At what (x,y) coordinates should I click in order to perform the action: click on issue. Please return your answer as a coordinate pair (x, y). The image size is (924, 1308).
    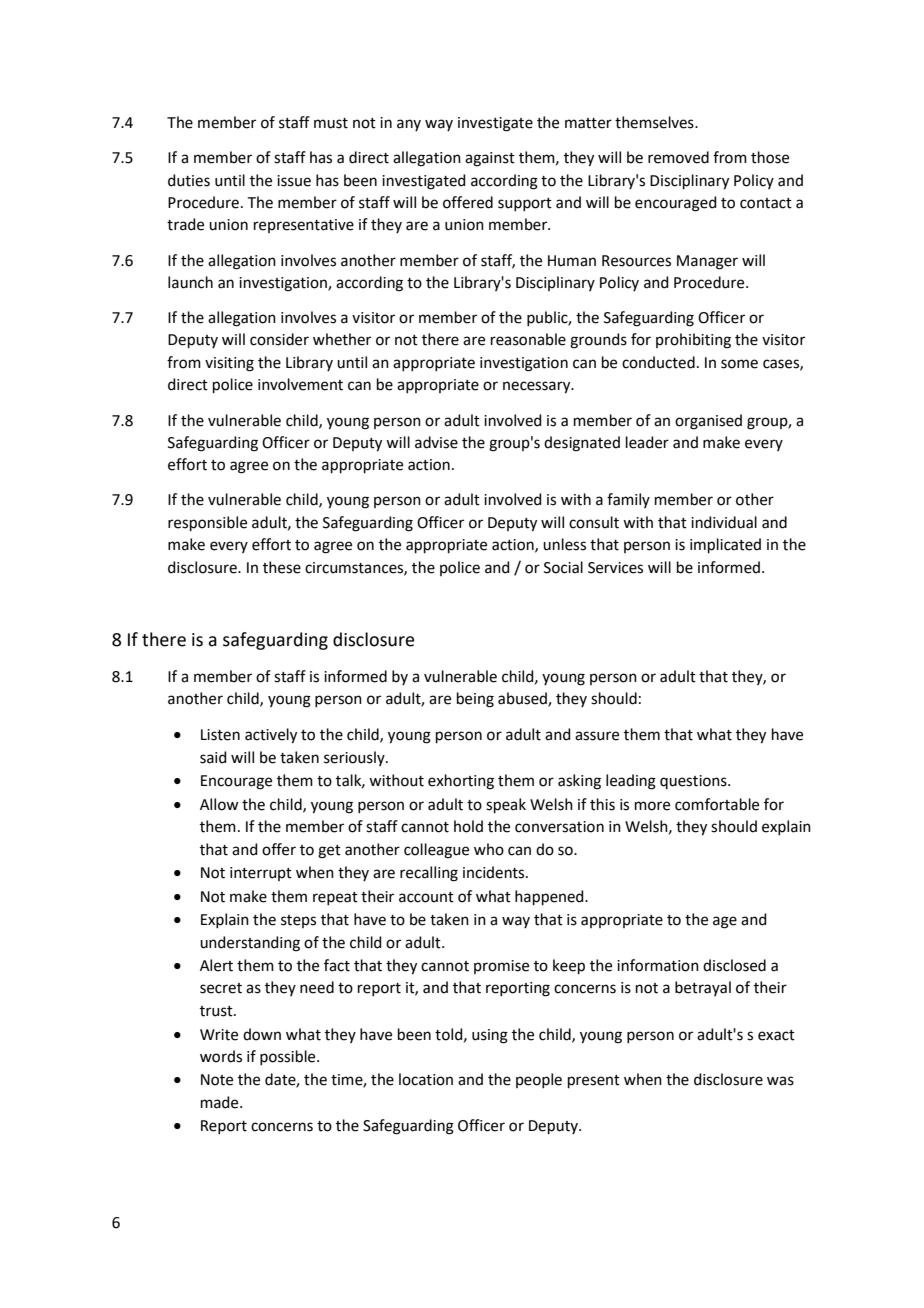
    Looking at the image, I should click on (294, 181).
